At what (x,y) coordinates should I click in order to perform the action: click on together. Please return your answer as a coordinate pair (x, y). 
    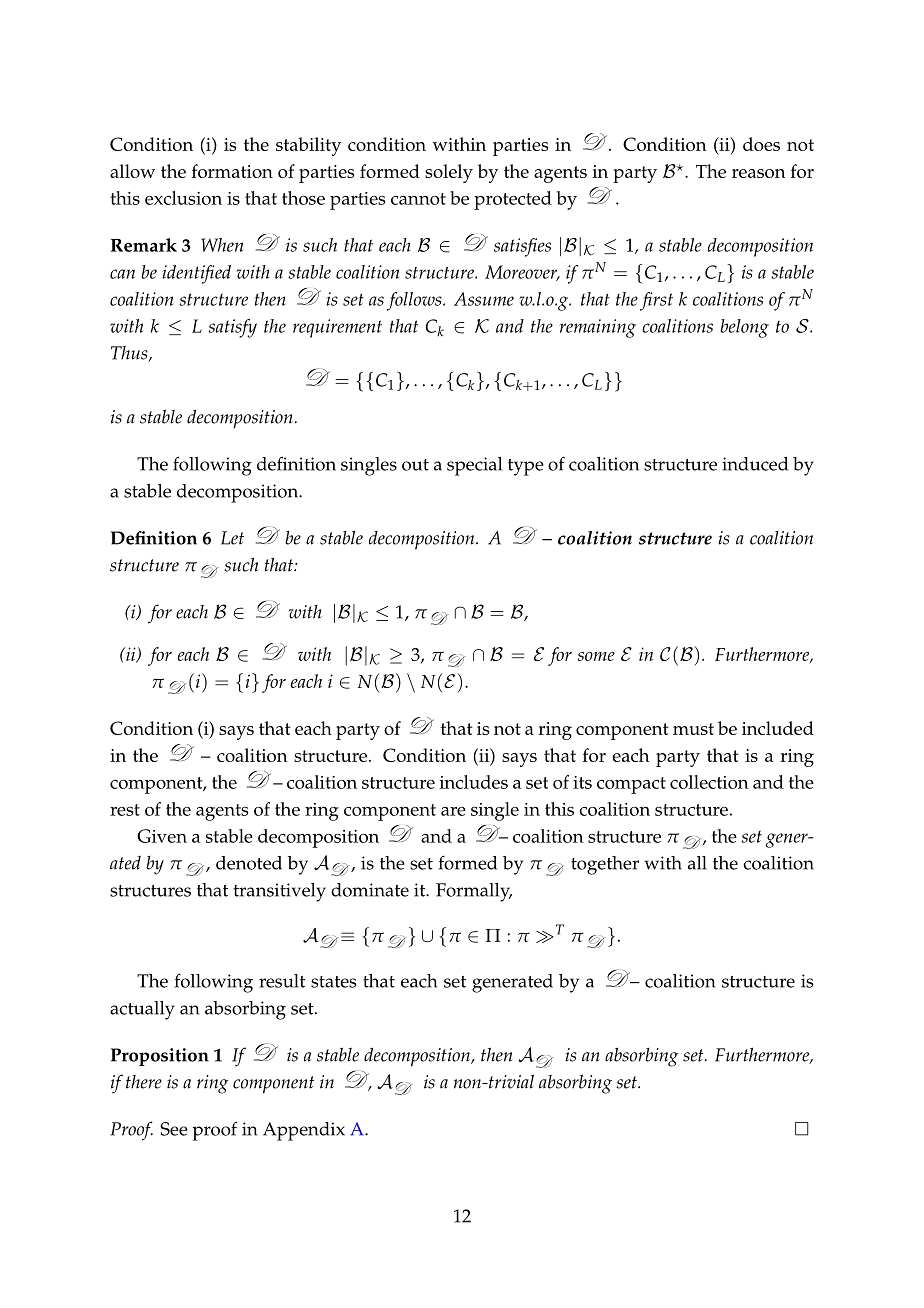
    Looking at the image, I should click on (605, 865).
